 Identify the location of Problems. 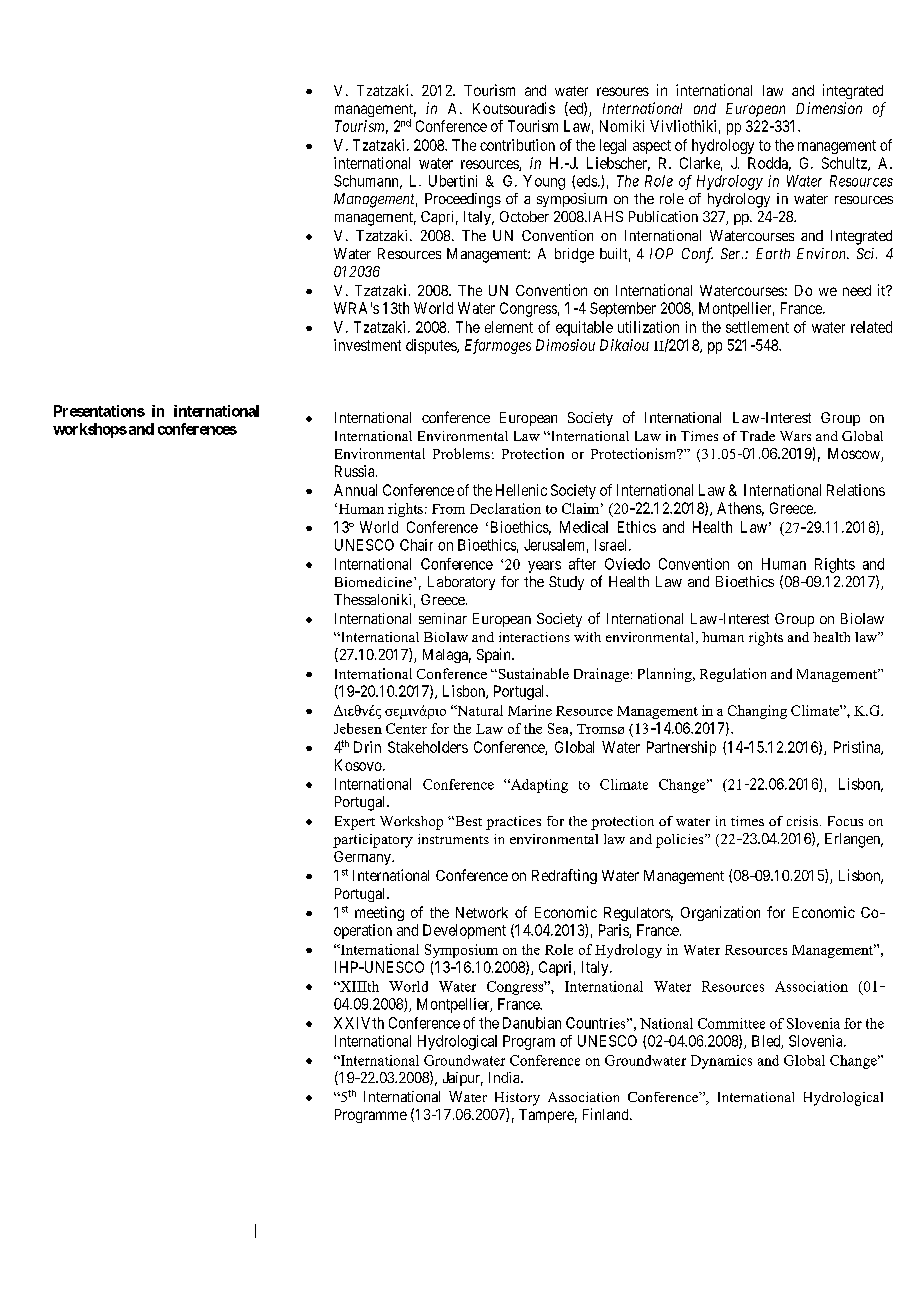
(461, 453).
